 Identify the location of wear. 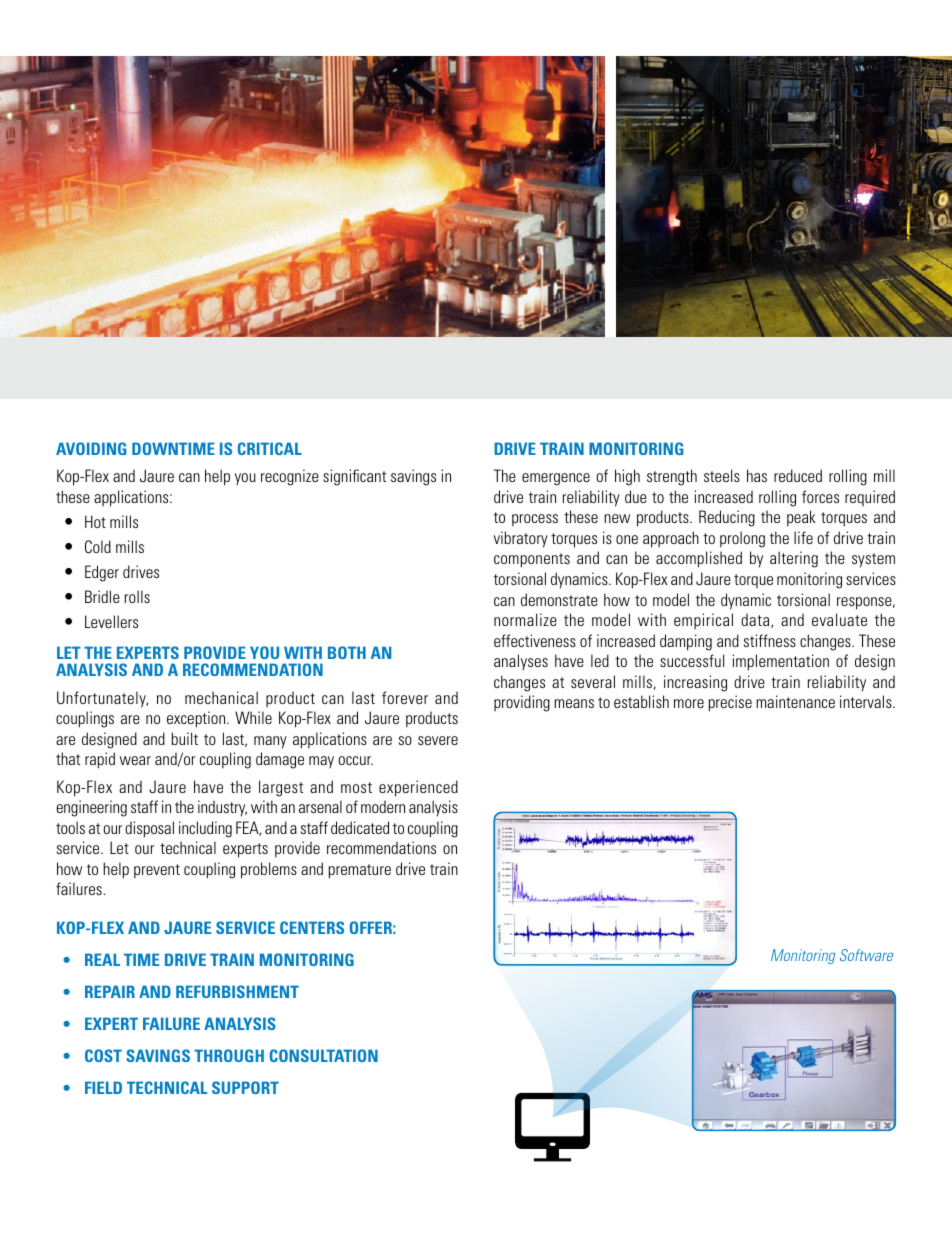
(135, 760).
